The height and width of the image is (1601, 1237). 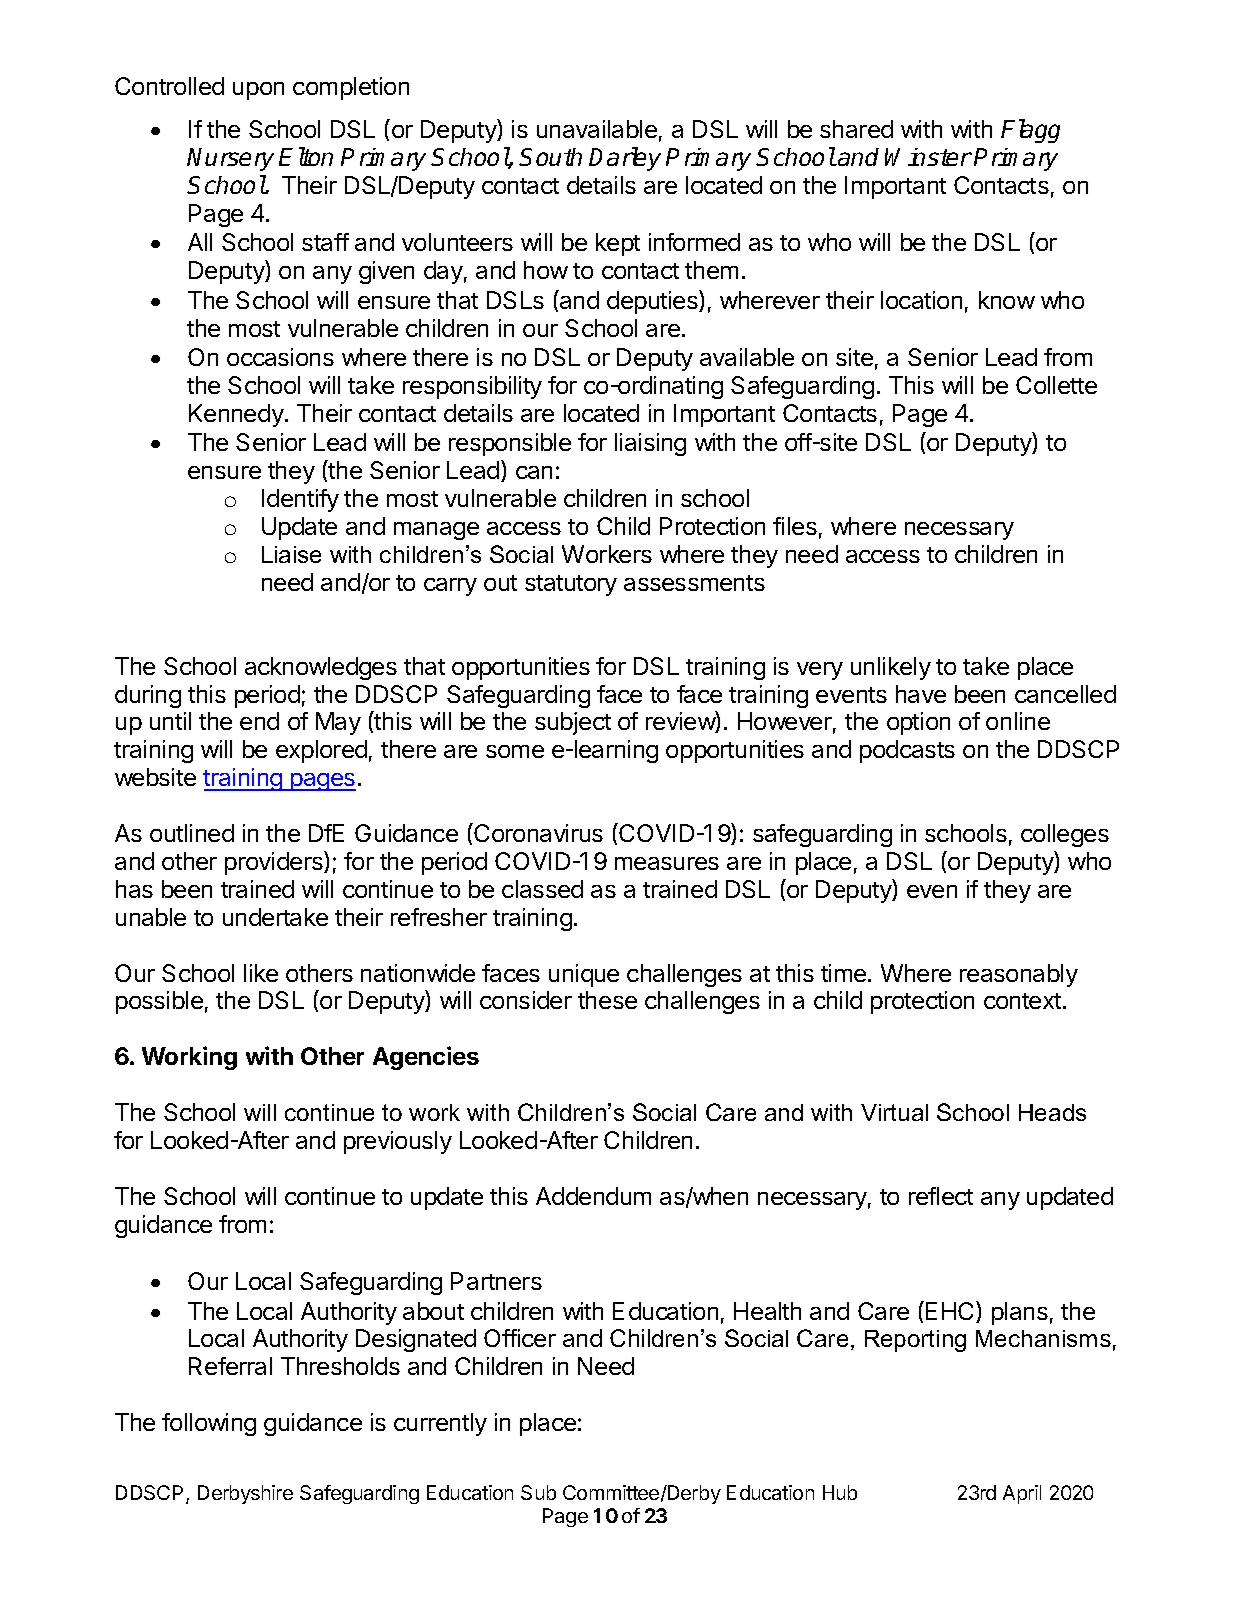 I want to click on statutory, so click(x=571, y=585).
